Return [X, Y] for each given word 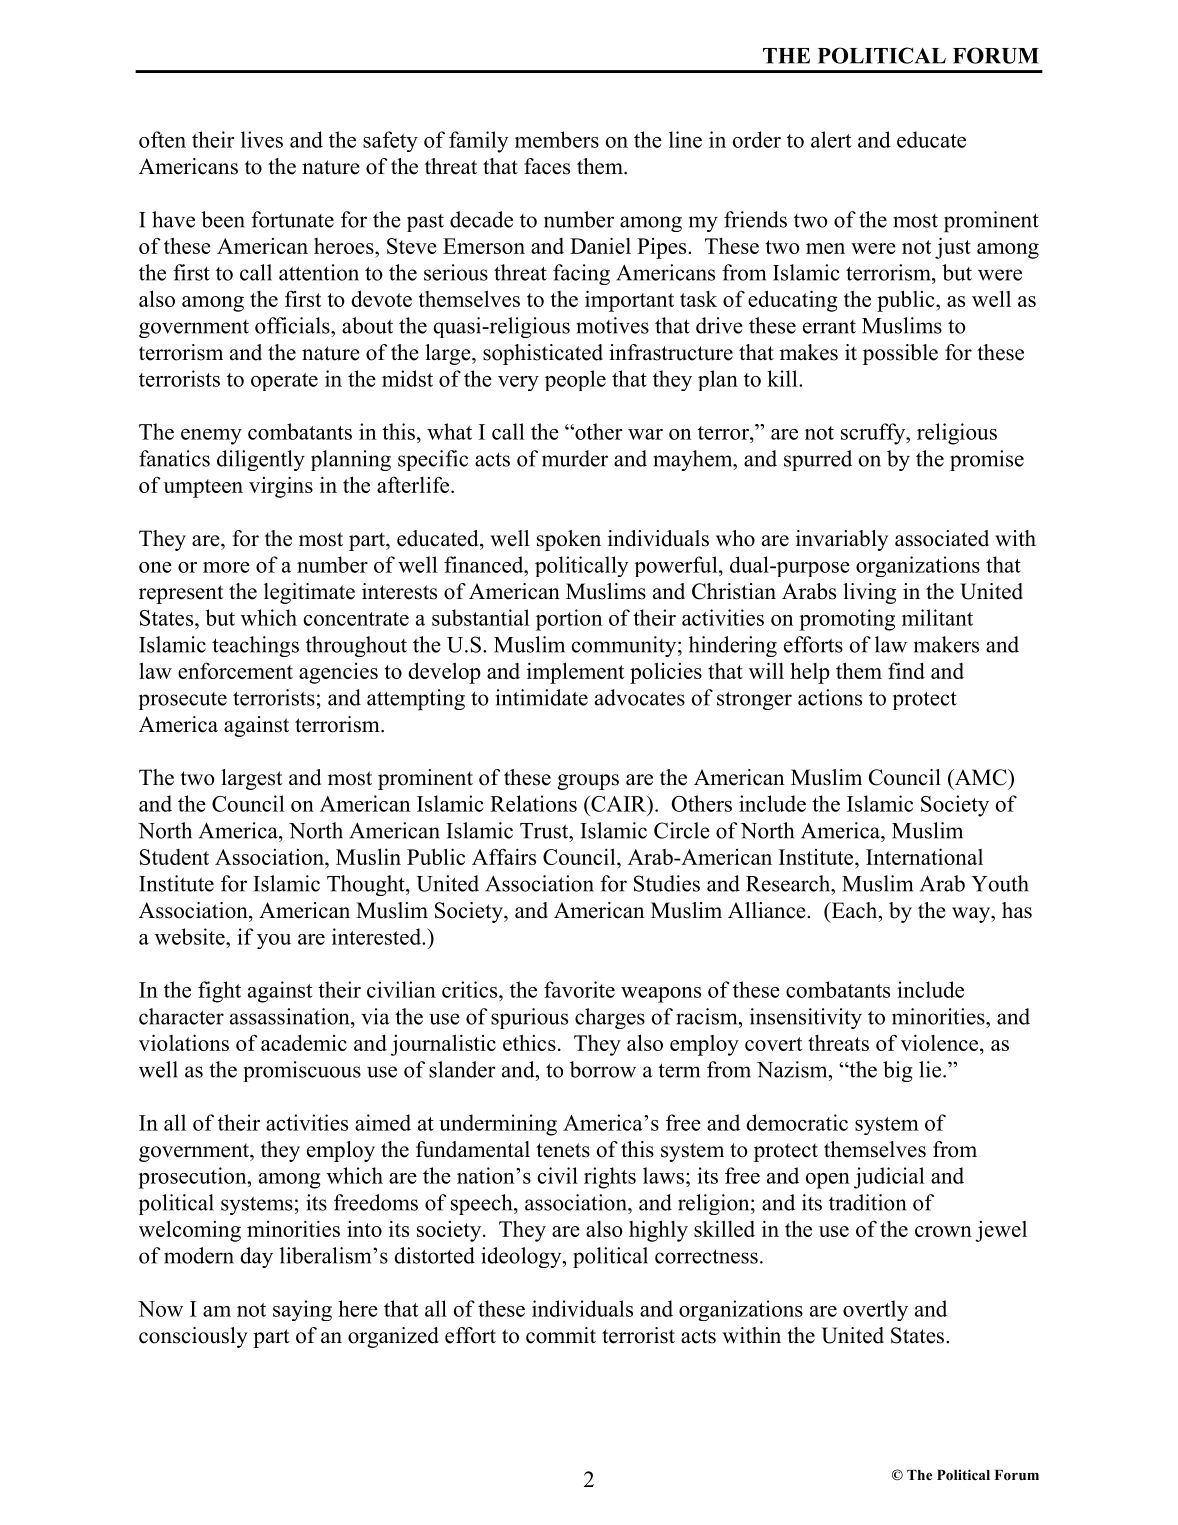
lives [262, 139]
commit [561, 1335]
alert [831, 139]
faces [547, 166]
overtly [875, 1310]
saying [302, 1310]
